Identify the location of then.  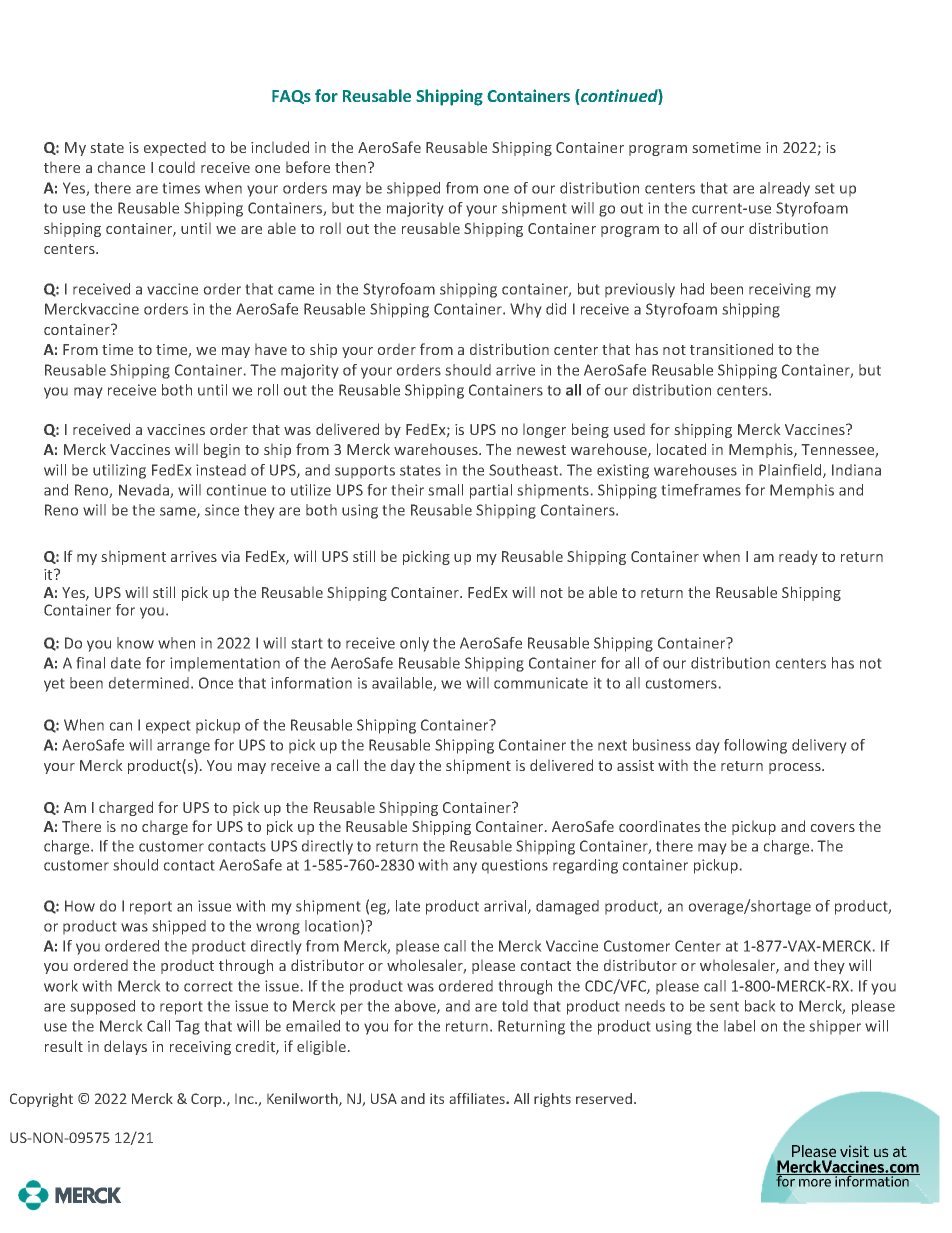
(352, 167).
